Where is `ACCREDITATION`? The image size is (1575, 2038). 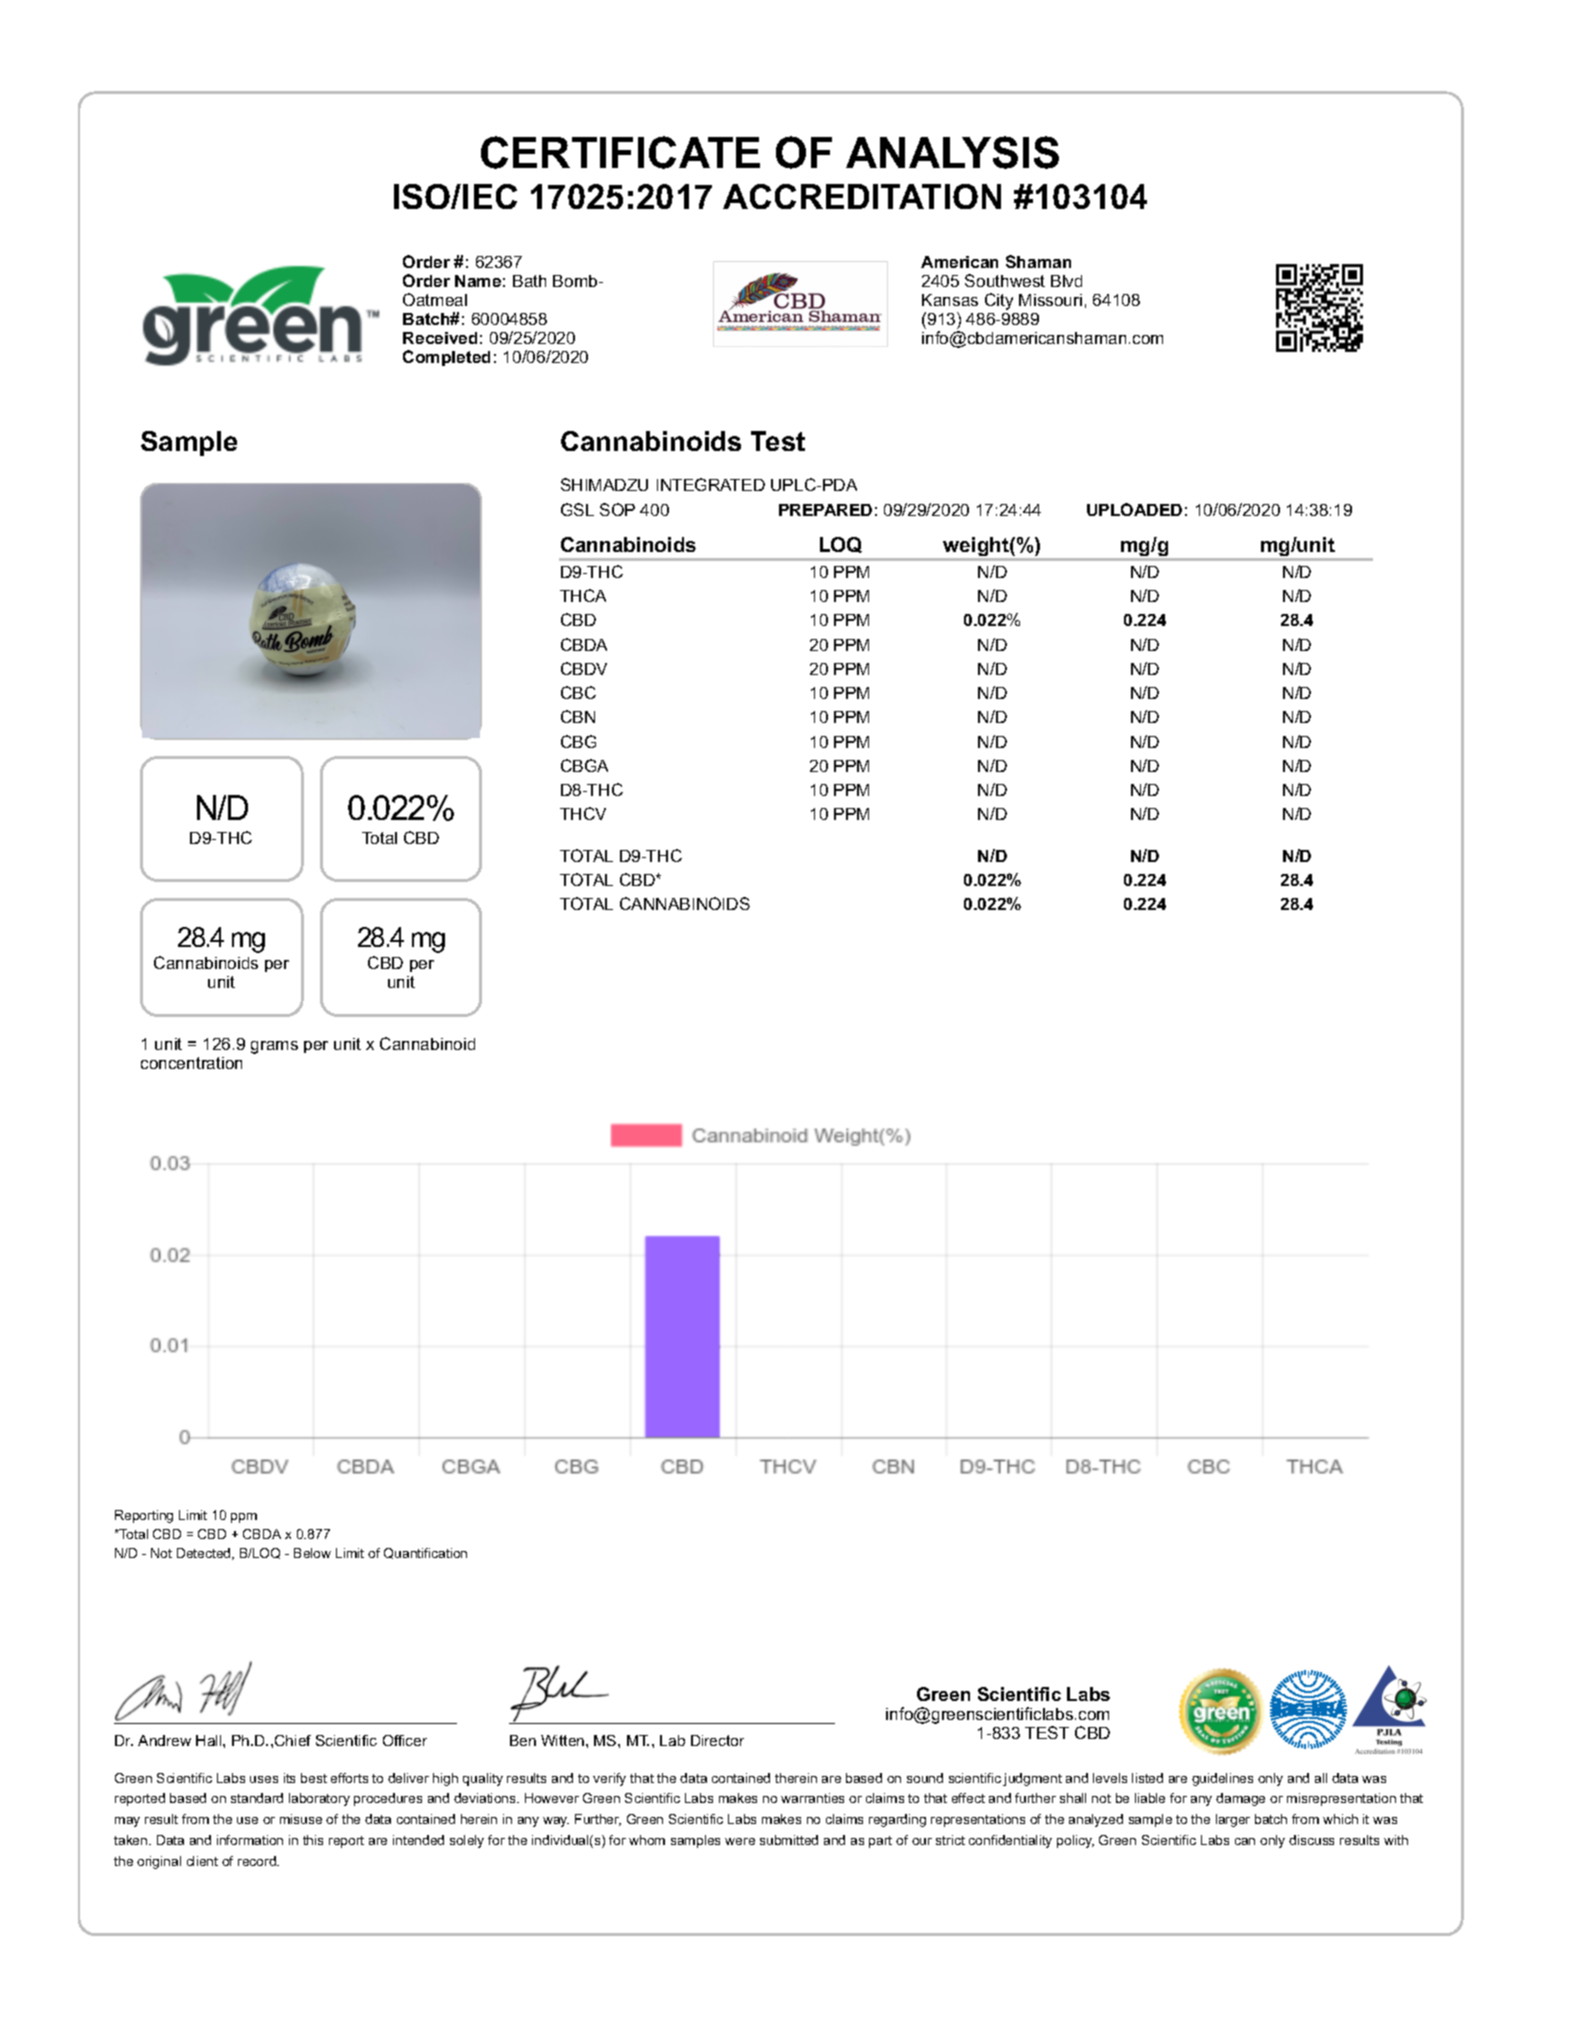 ACCREDITATION is located at coordinates (862, 196).
